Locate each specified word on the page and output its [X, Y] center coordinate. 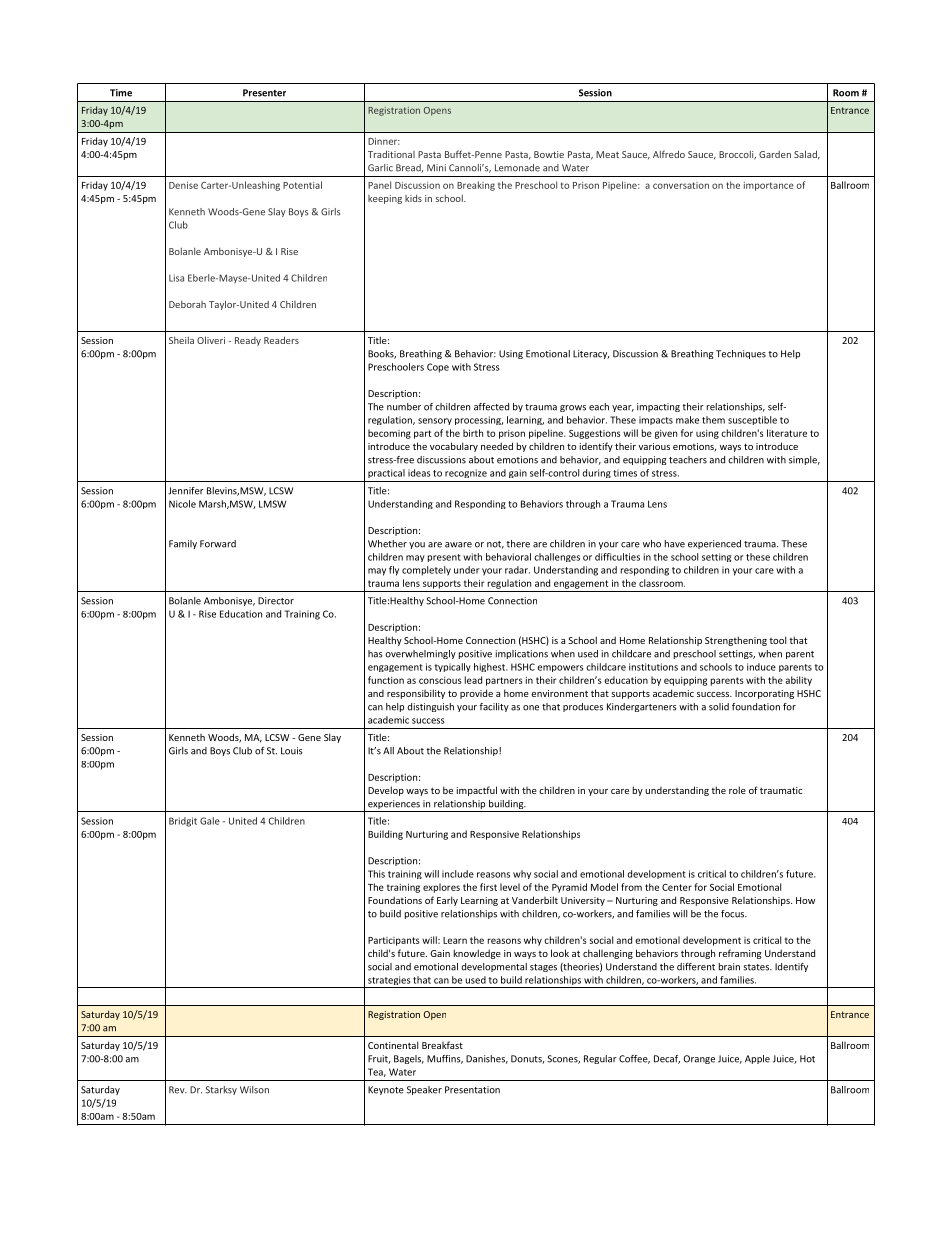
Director [276, 601]
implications [522, 654]
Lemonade [517, 168]
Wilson [254, 1090]
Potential [302, 185]
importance [769, 186]
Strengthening [736, 641]
